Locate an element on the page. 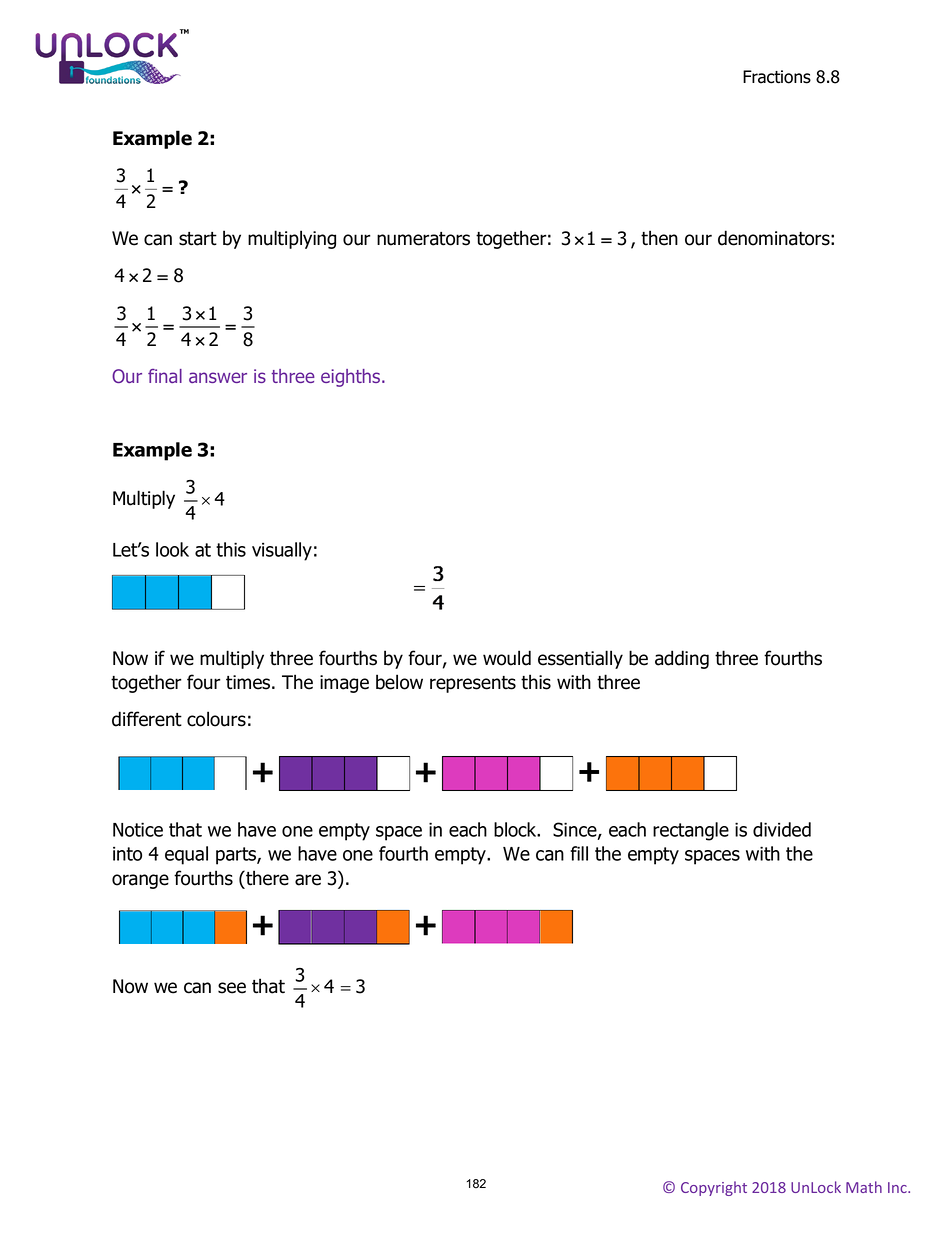 This document has width=952, height=1233. see is located at coordinates (232, 988).
